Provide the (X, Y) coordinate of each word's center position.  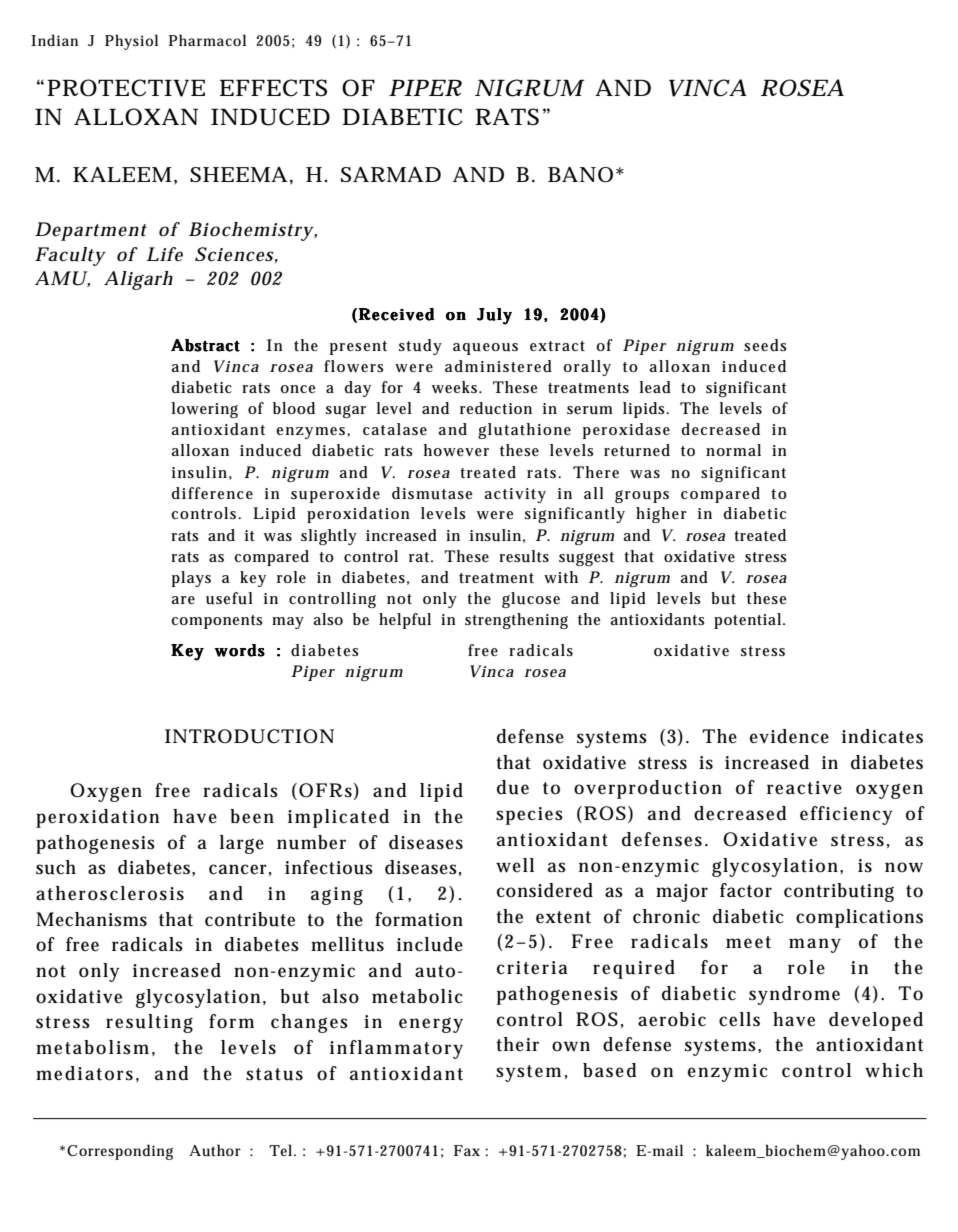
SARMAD (391, 174)
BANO (580, 175)
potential (749, 621)
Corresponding (120, 1152)
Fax (467, 1150)
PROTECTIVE (126, 88)
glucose (531, 600)
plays (191, 579)
